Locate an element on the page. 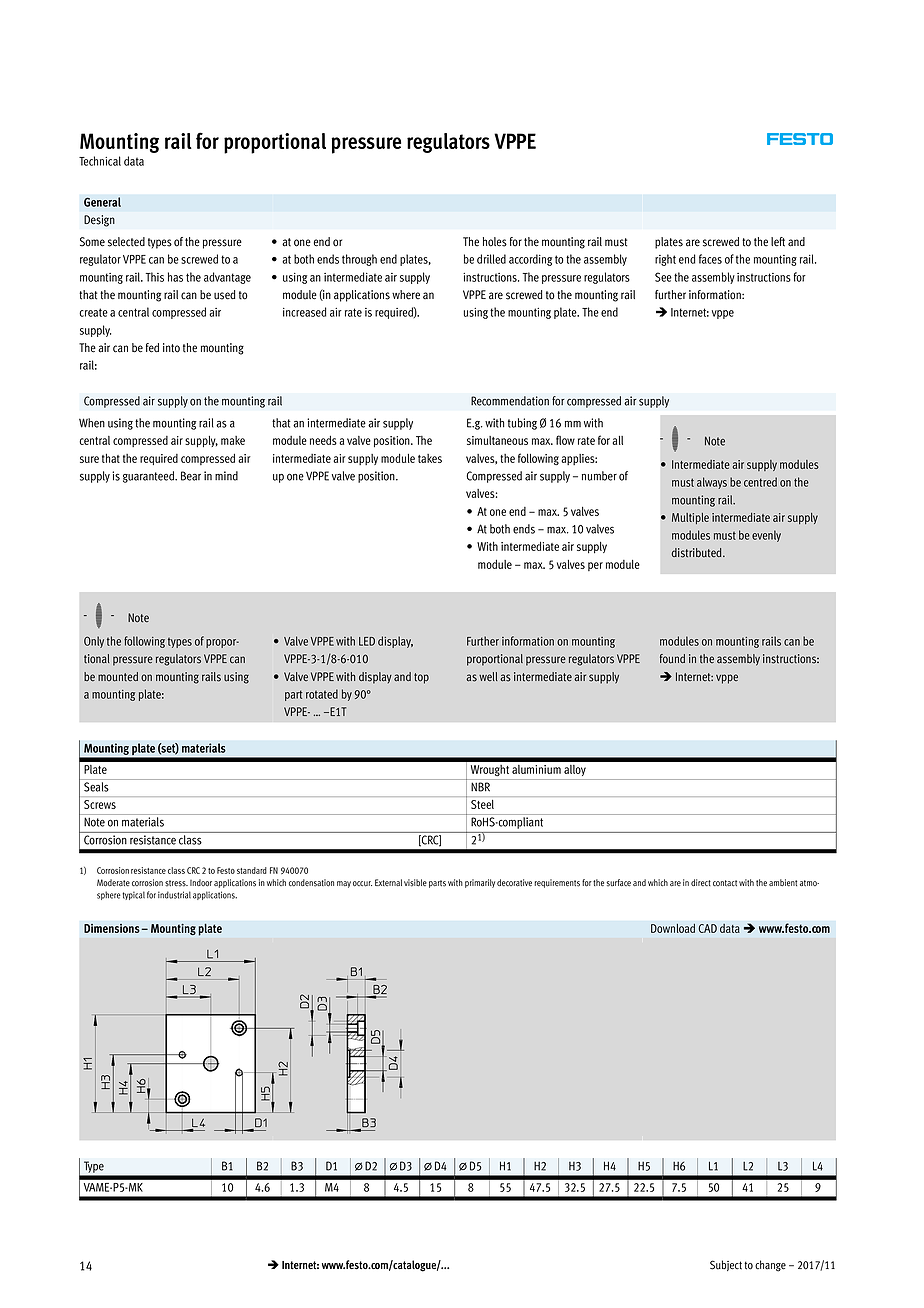 The image size is (924, 1308). direct is located at coordinates (701, 882).
